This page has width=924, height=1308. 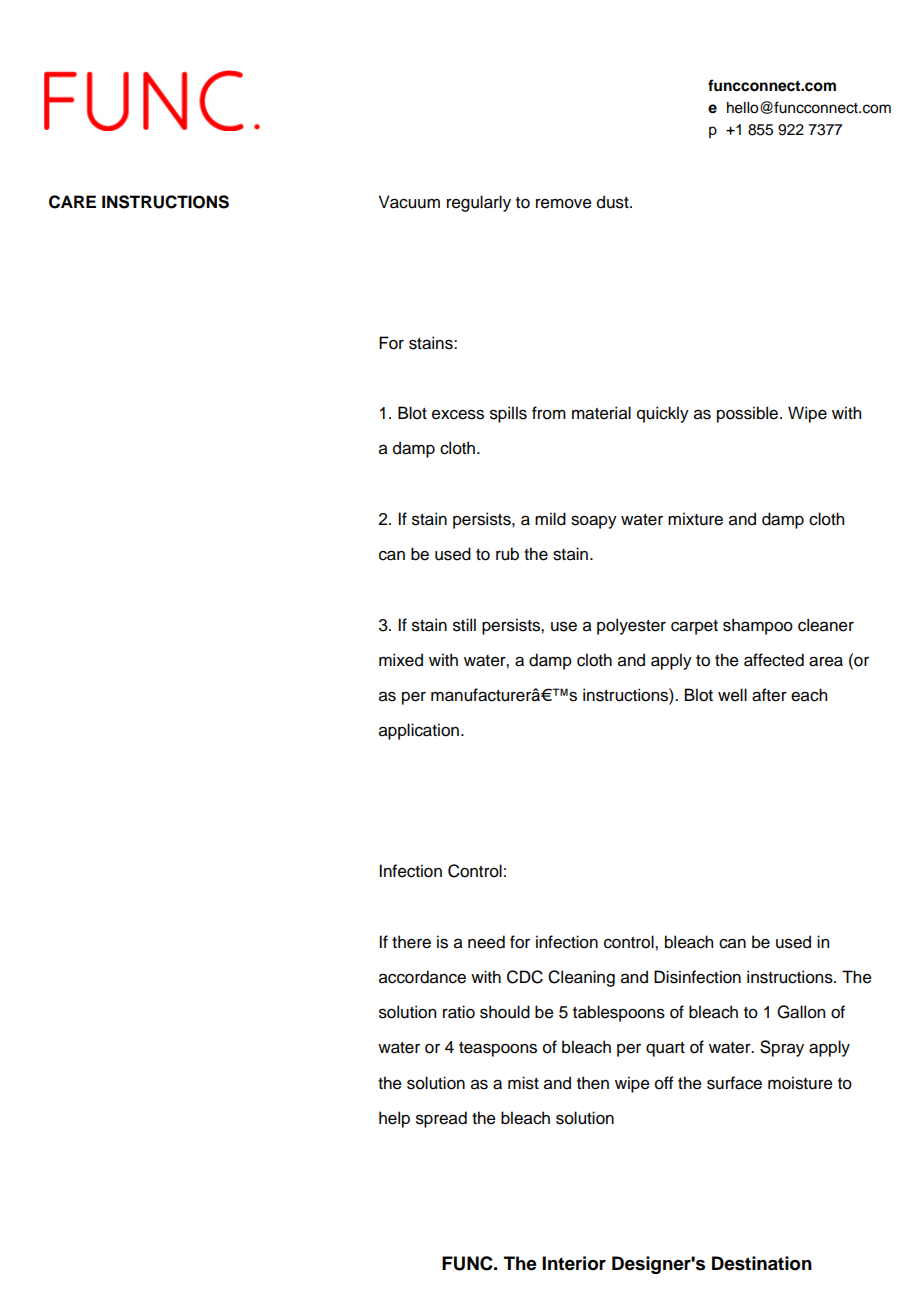 I want to click on CARE, so click(x=72, y=202).
